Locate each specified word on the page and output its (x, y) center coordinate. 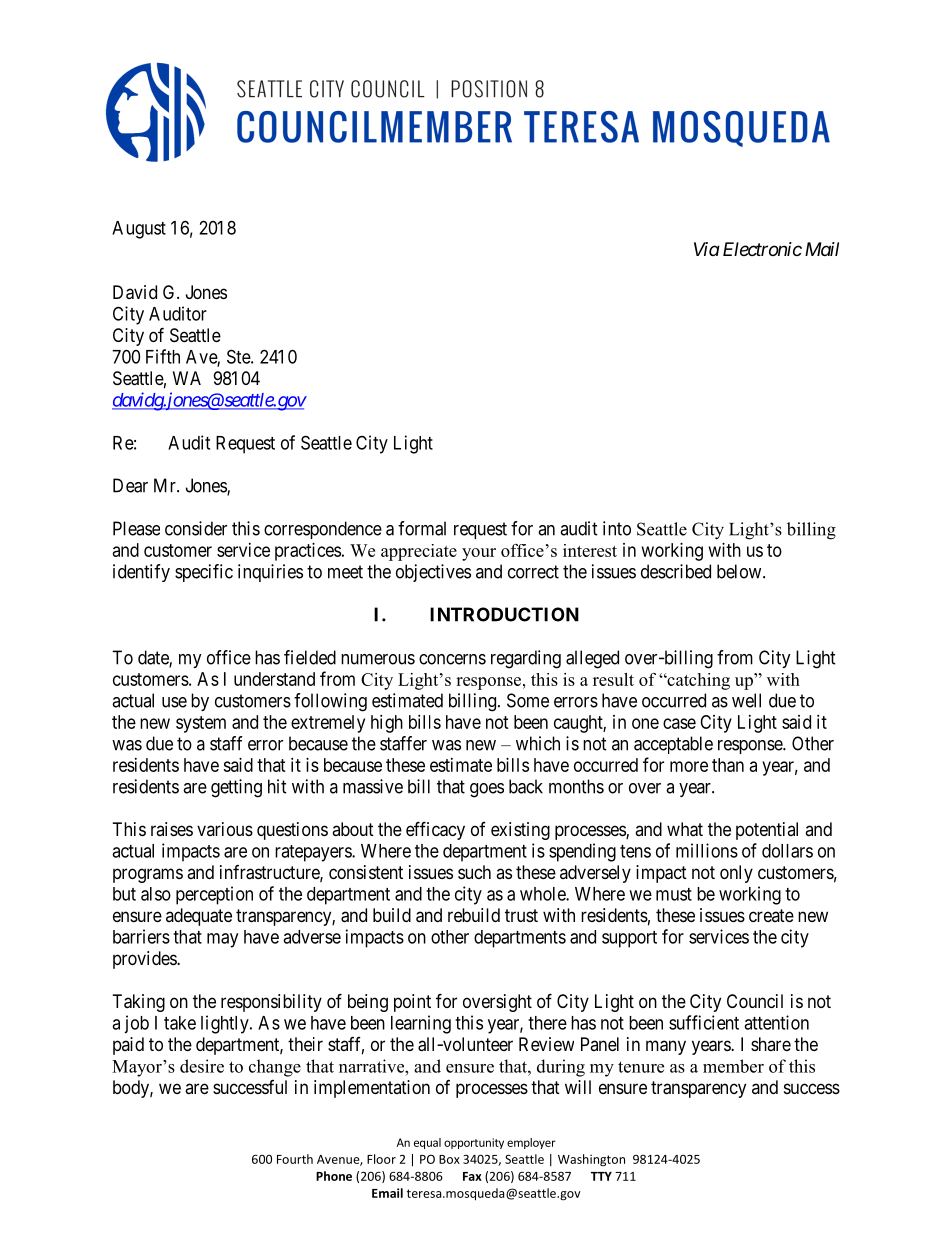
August (139, 230)
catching (697, 681)
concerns (452, 659)
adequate (199, 917)
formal (422, 528)
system (201, 724)
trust (521, 915)
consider (196, 528)
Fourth (295, 1159)
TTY (601, 1176)
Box (449, 1159)
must (674, 894)
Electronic (762, 249)
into (617, 528)
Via (707, 249)
